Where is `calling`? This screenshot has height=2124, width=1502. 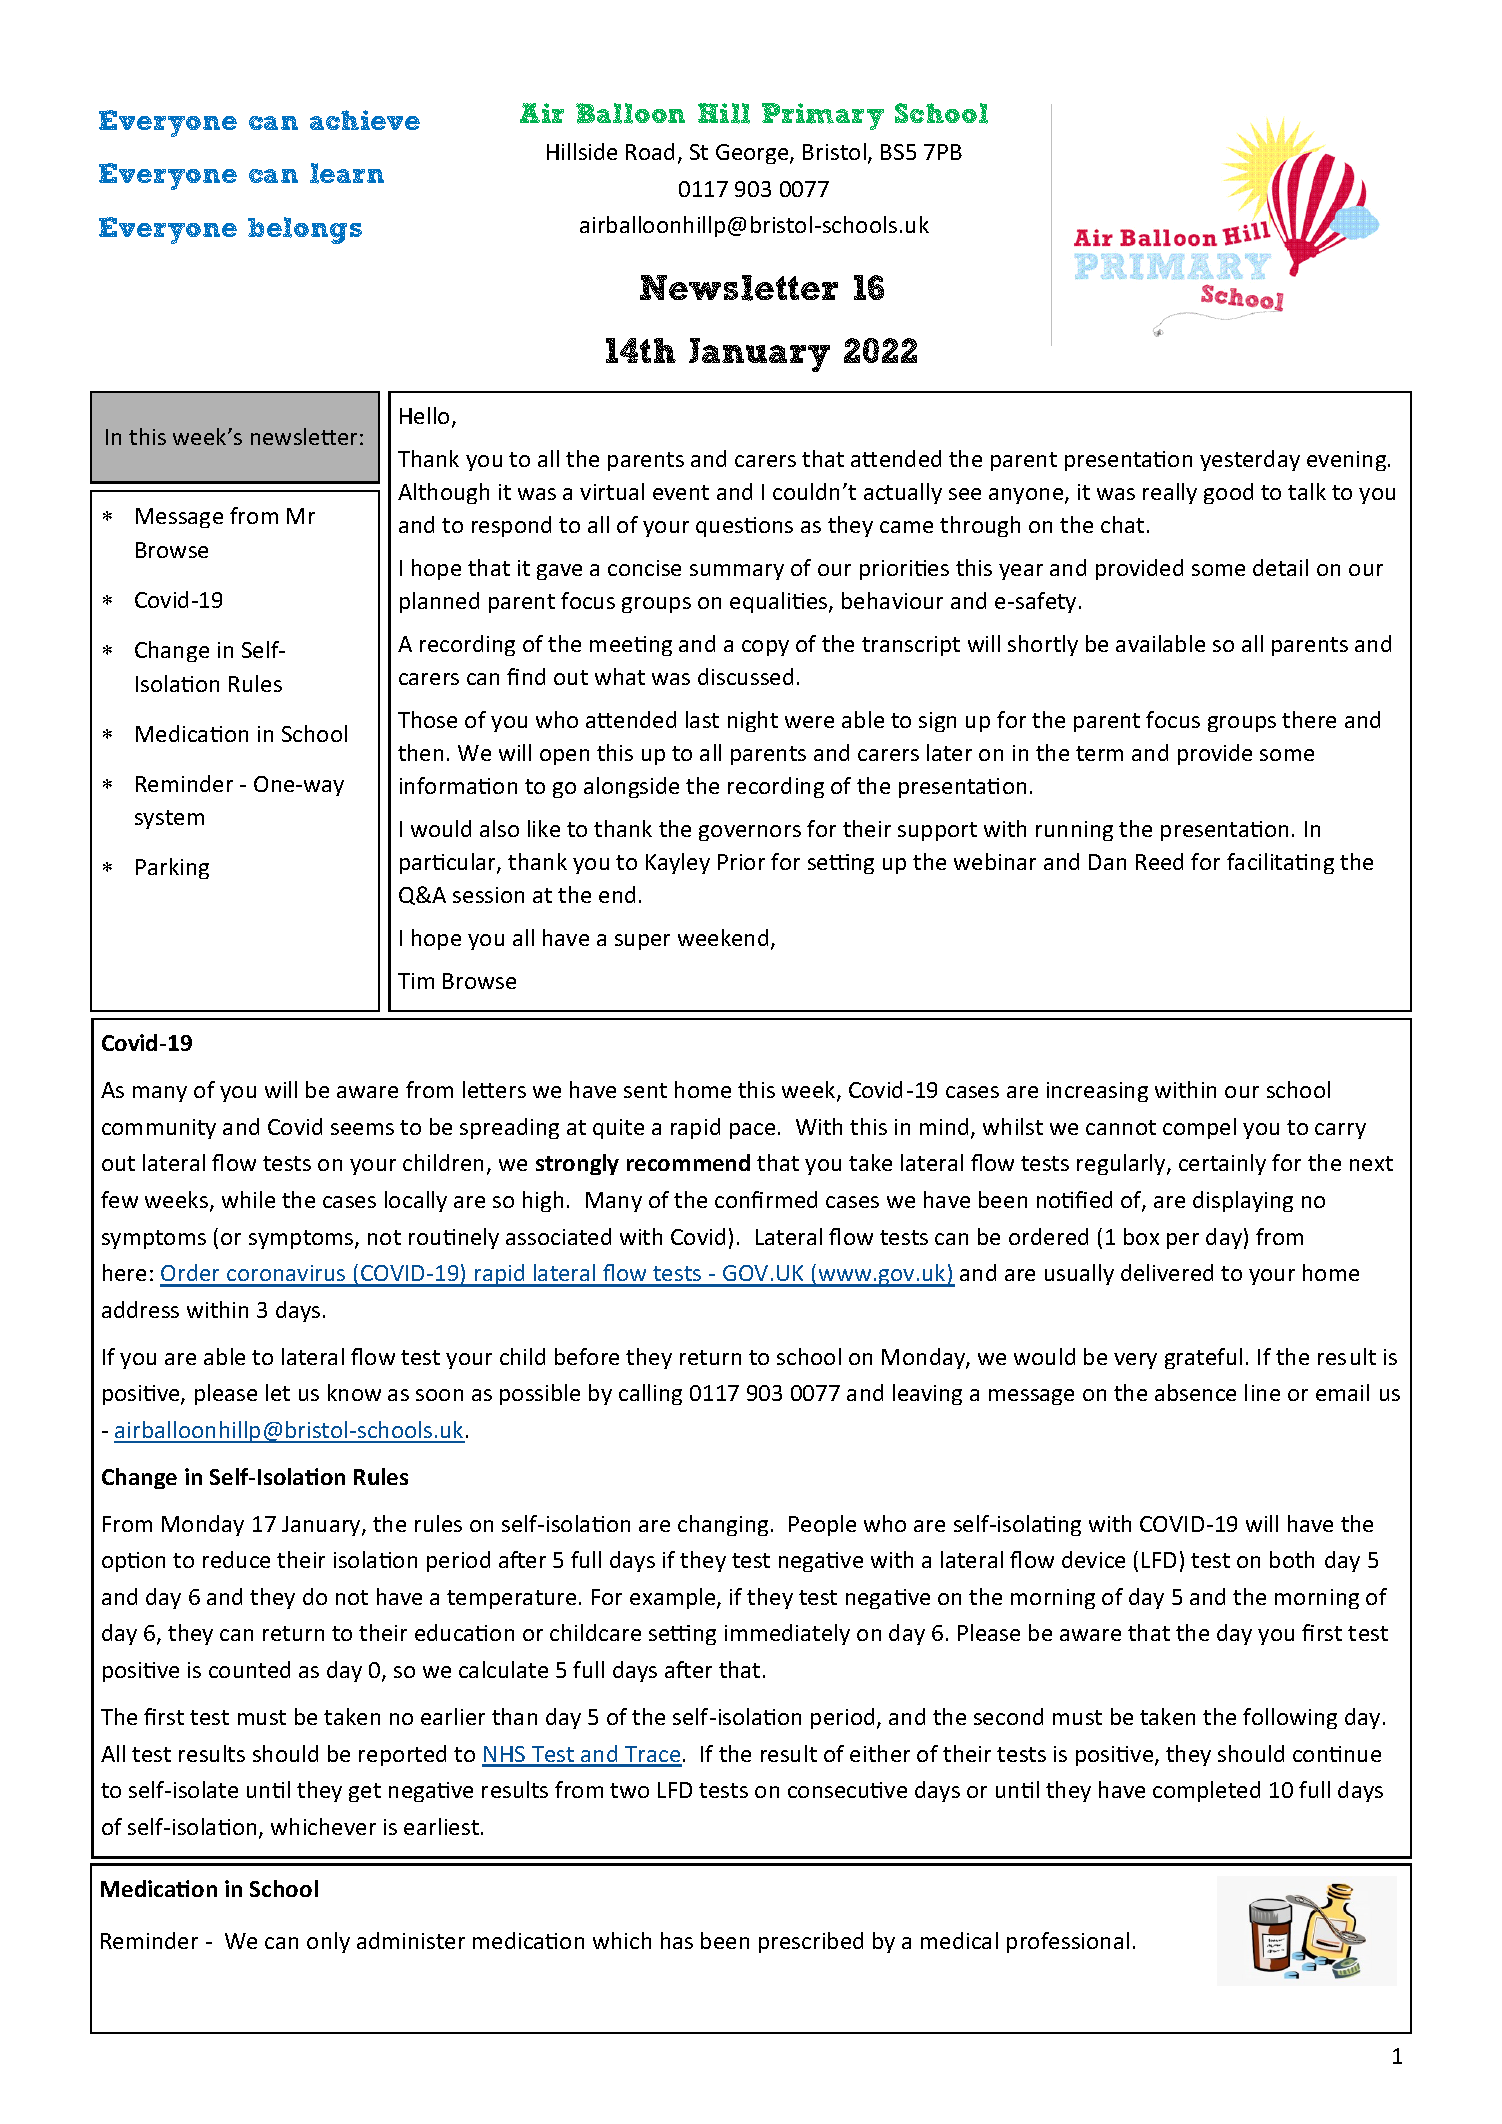
calling is located at coordinates (650, 1394).
